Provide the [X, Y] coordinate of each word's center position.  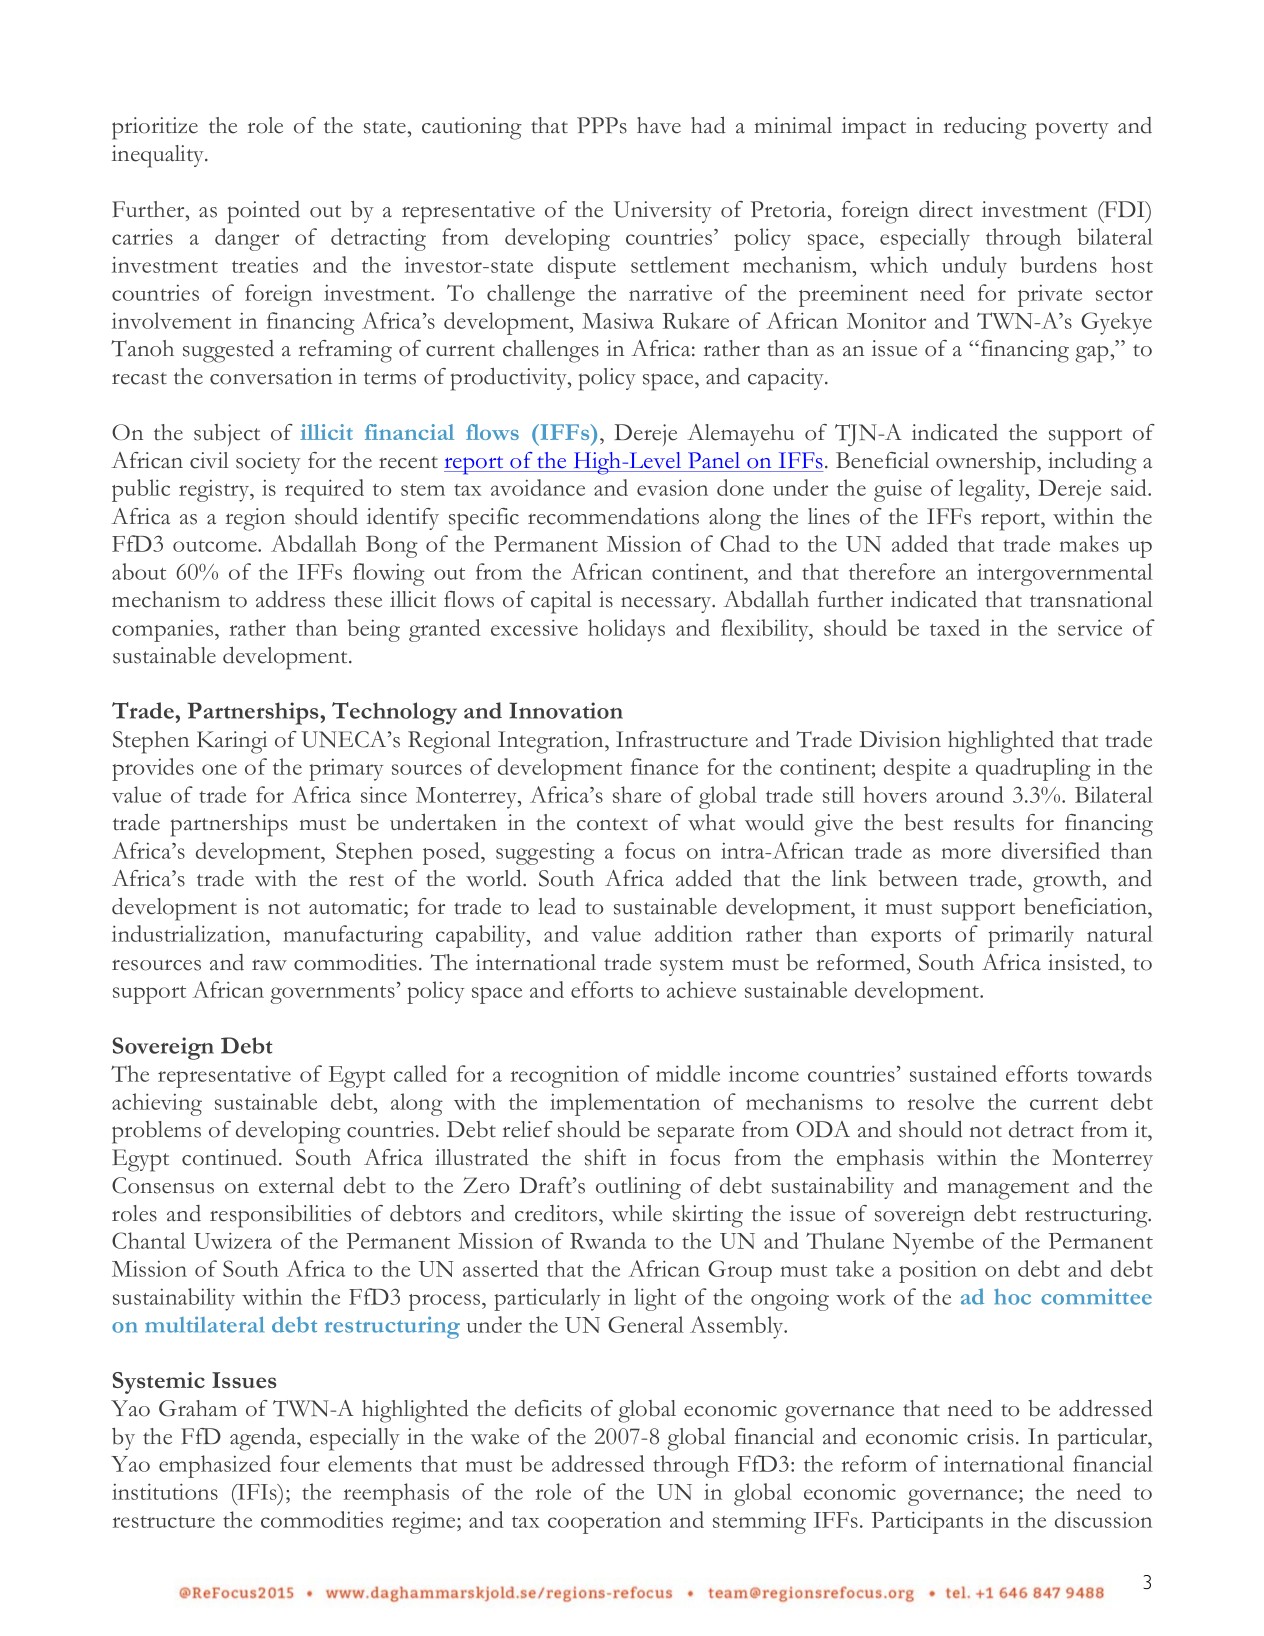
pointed [264, 212]
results [984, 822]
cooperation [604, 1522]
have [659, 125]
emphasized [215, 1466]
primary [346, 769]
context [612, 824]
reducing [985, 128]
